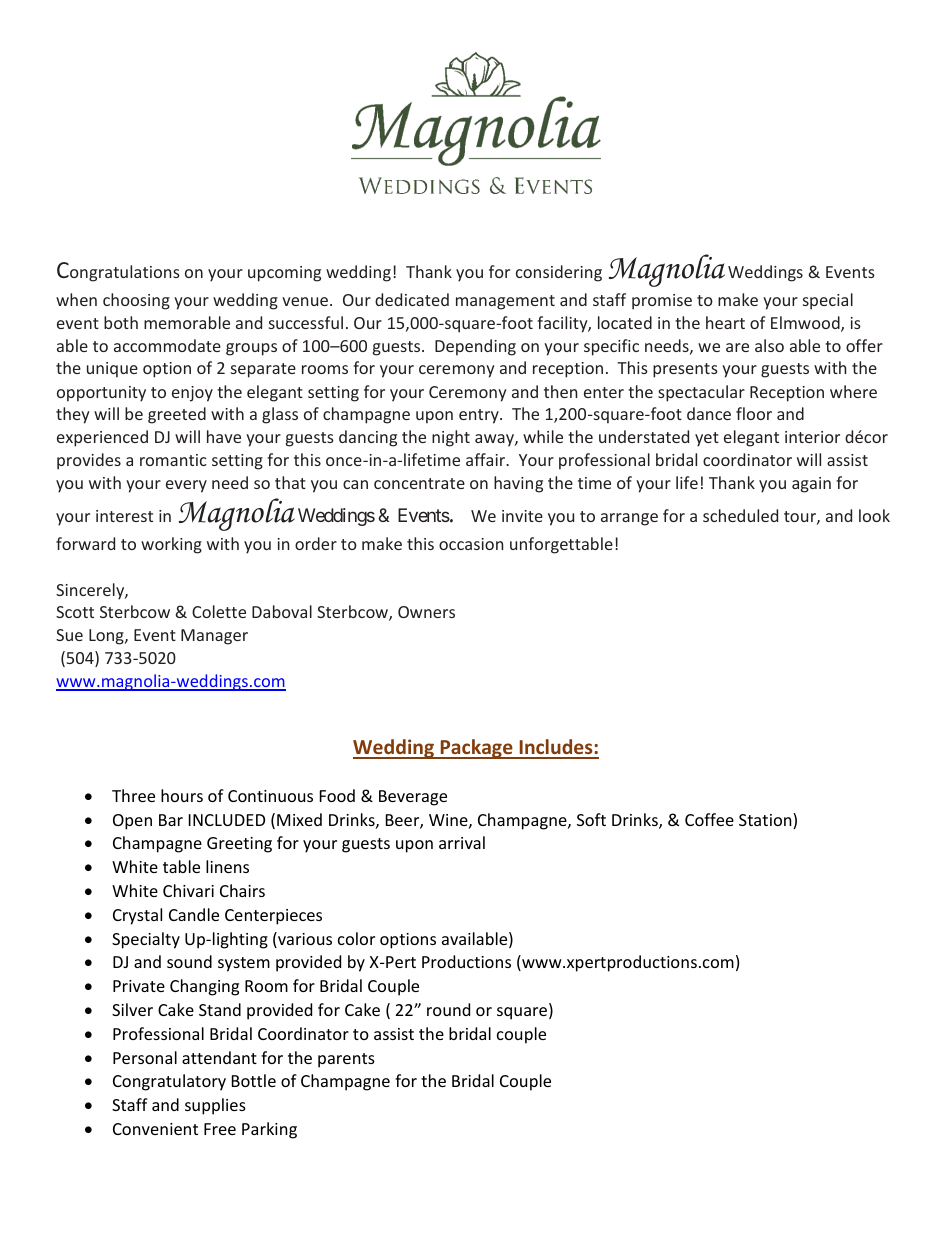 The image size is (952, 1233). What do you see at coordinates (346, 1060) in the screenshot?
I see `parents` at bounding box center [346, 1060].
